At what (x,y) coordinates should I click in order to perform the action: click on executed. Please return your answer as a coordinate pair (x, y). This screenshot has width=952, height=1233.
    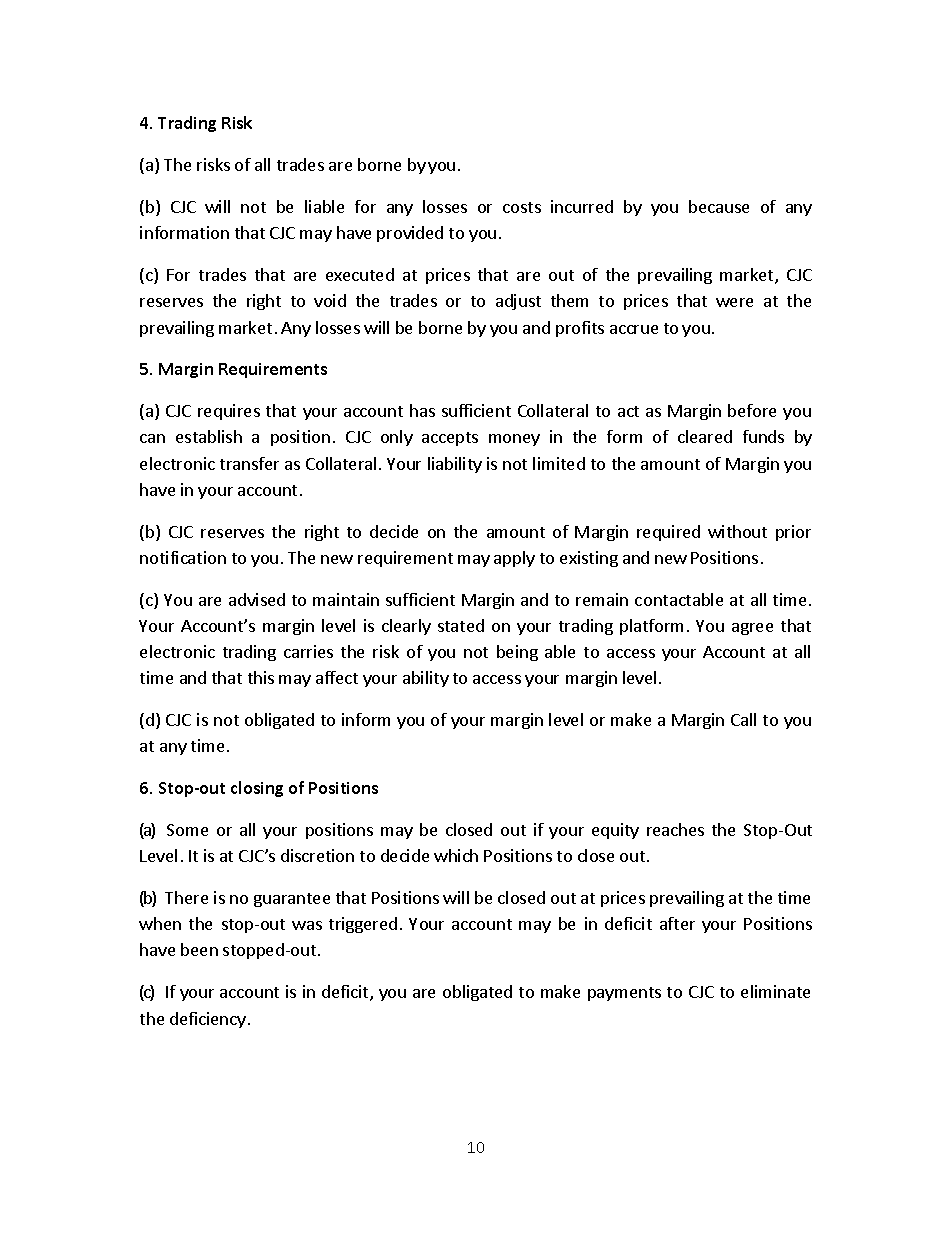
    Looking at the image, I should click on (360, 274).
